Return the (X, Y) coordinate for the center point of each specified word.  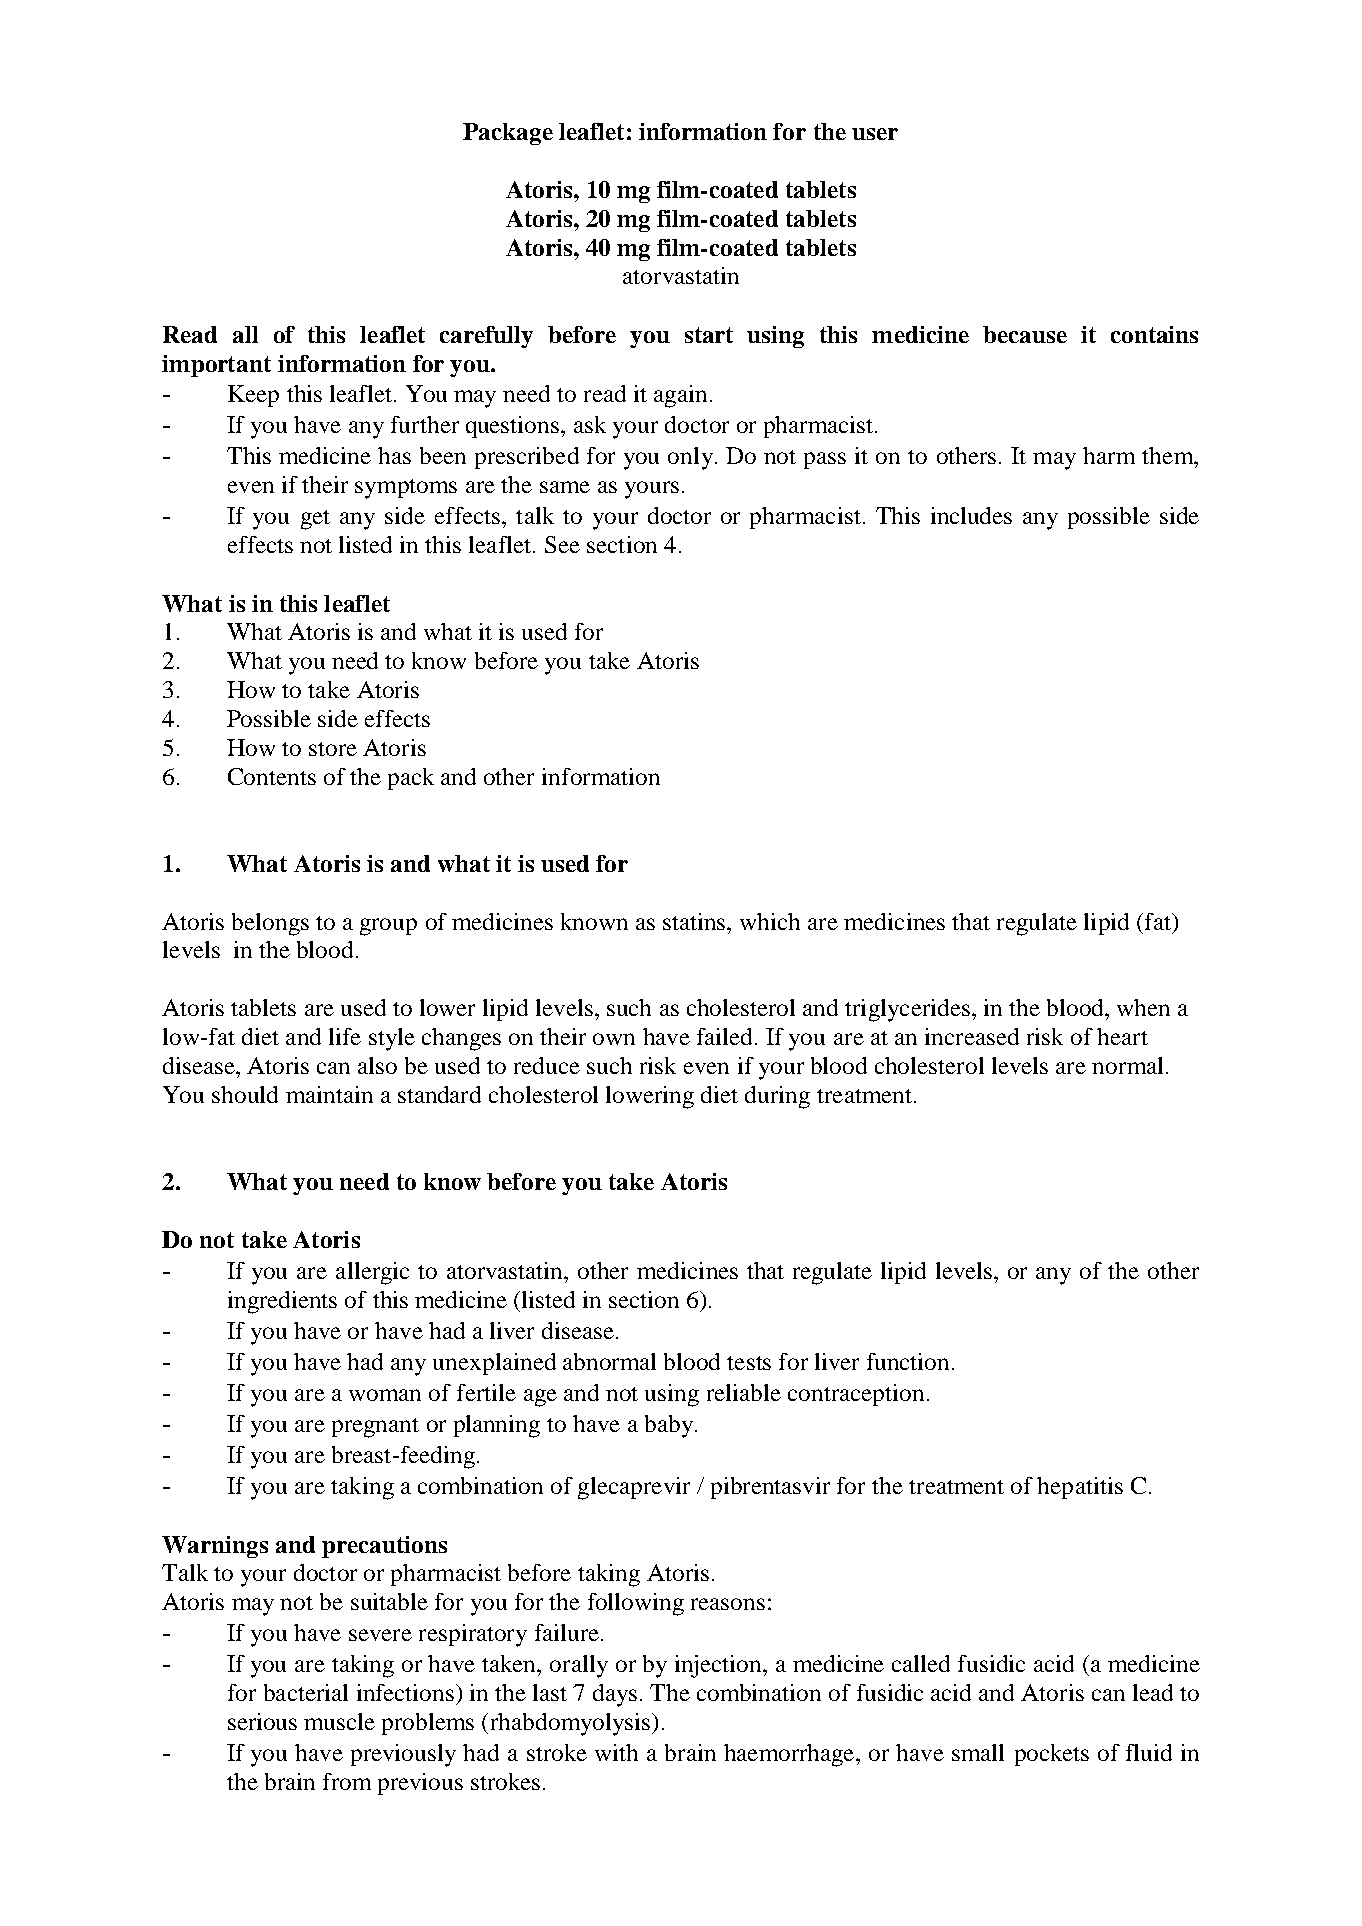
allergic (372, 1273)
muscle (339, 1721)
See (562, 544)
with (616, 1752)
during (777, 1097)
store (333, 749)
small (978, 1752)
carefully (486, 337)
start (709, 335)
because (1025, 334)
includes (971, 515)
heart (1122, 1036)
